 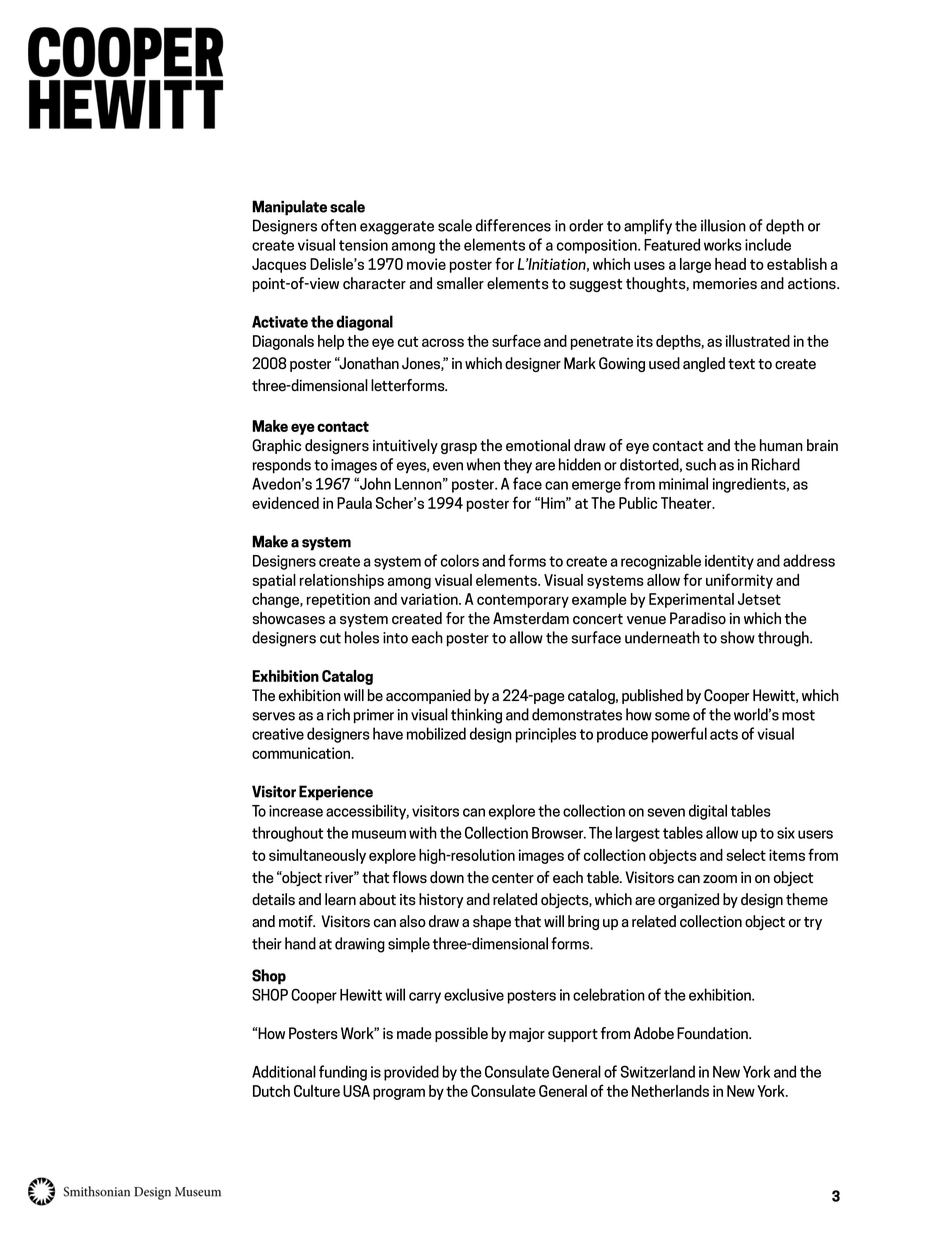 I want to click on Graphic, so click(x=276, y=446).
